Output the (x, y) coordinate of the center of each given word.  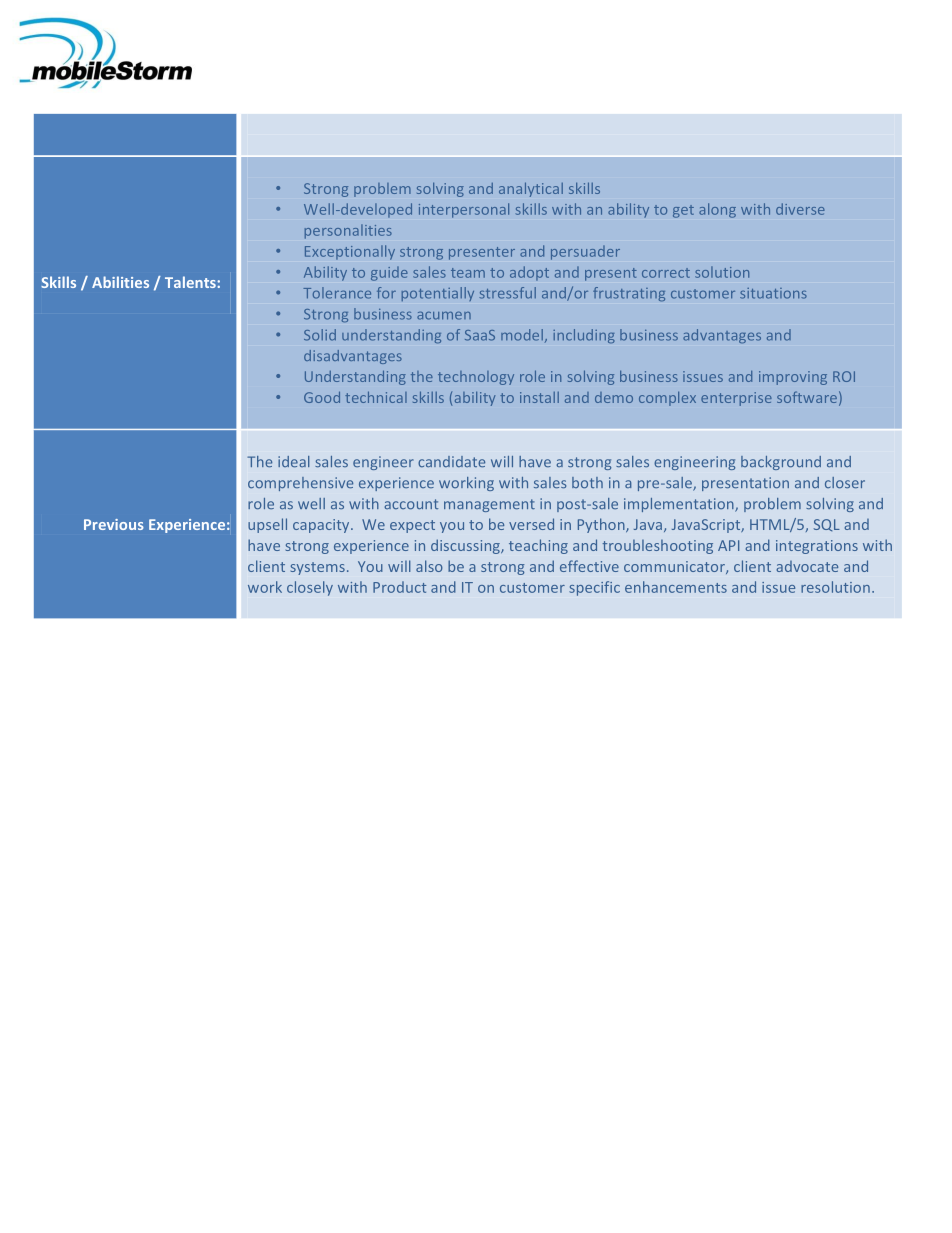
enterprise (736, 399)
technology (476, 378)
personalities (348, 231)
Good (322, 397)
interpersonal (464, 210)
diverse (800, 209)
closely (310, 588)
